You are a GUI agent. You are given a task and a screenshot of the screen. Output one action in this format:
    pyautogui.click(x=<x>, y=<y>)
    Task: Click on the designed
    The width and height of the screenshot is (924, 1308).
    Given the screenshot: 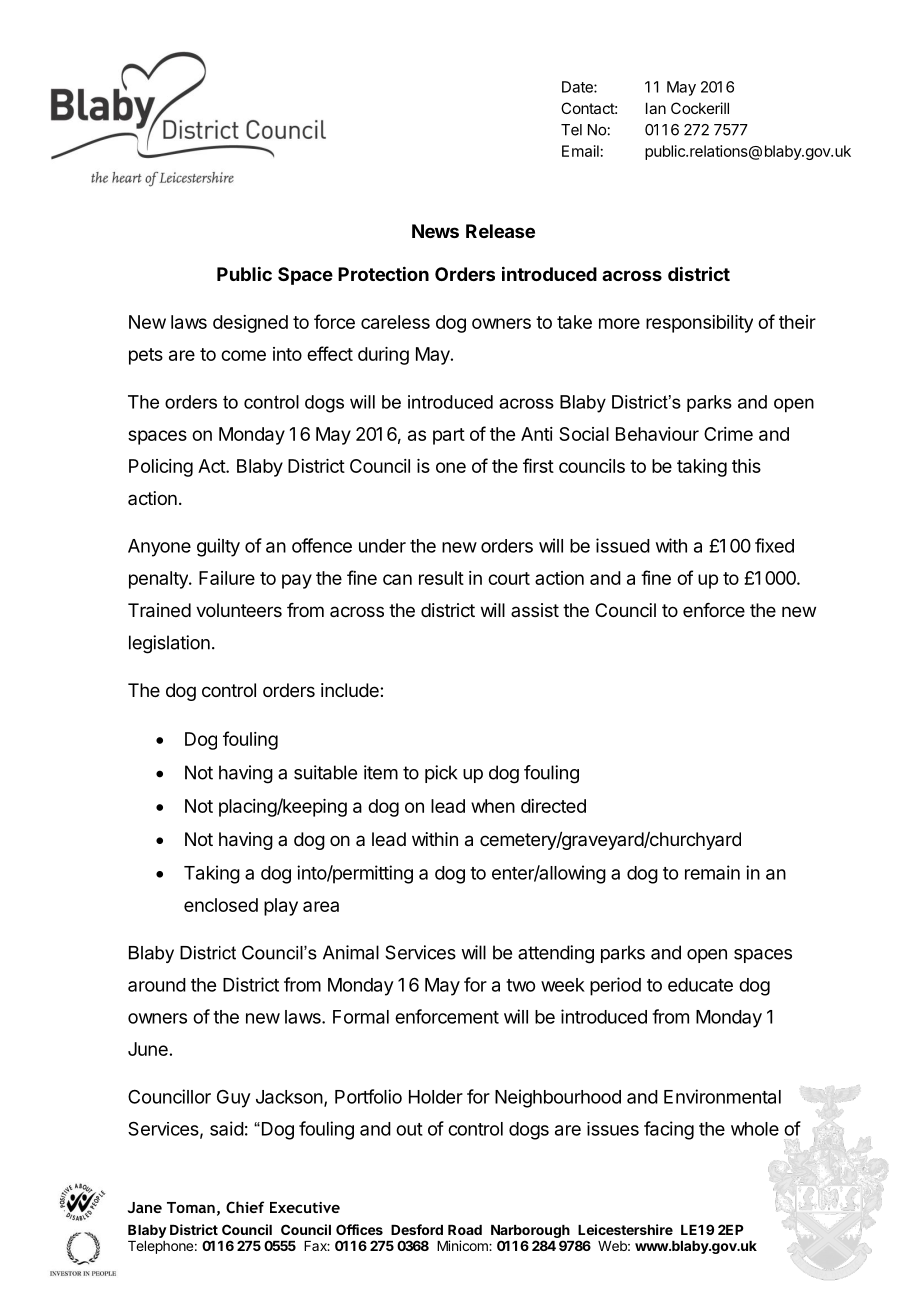 What is the action you would take?
    pyautogui.click(x=250, y=324)
